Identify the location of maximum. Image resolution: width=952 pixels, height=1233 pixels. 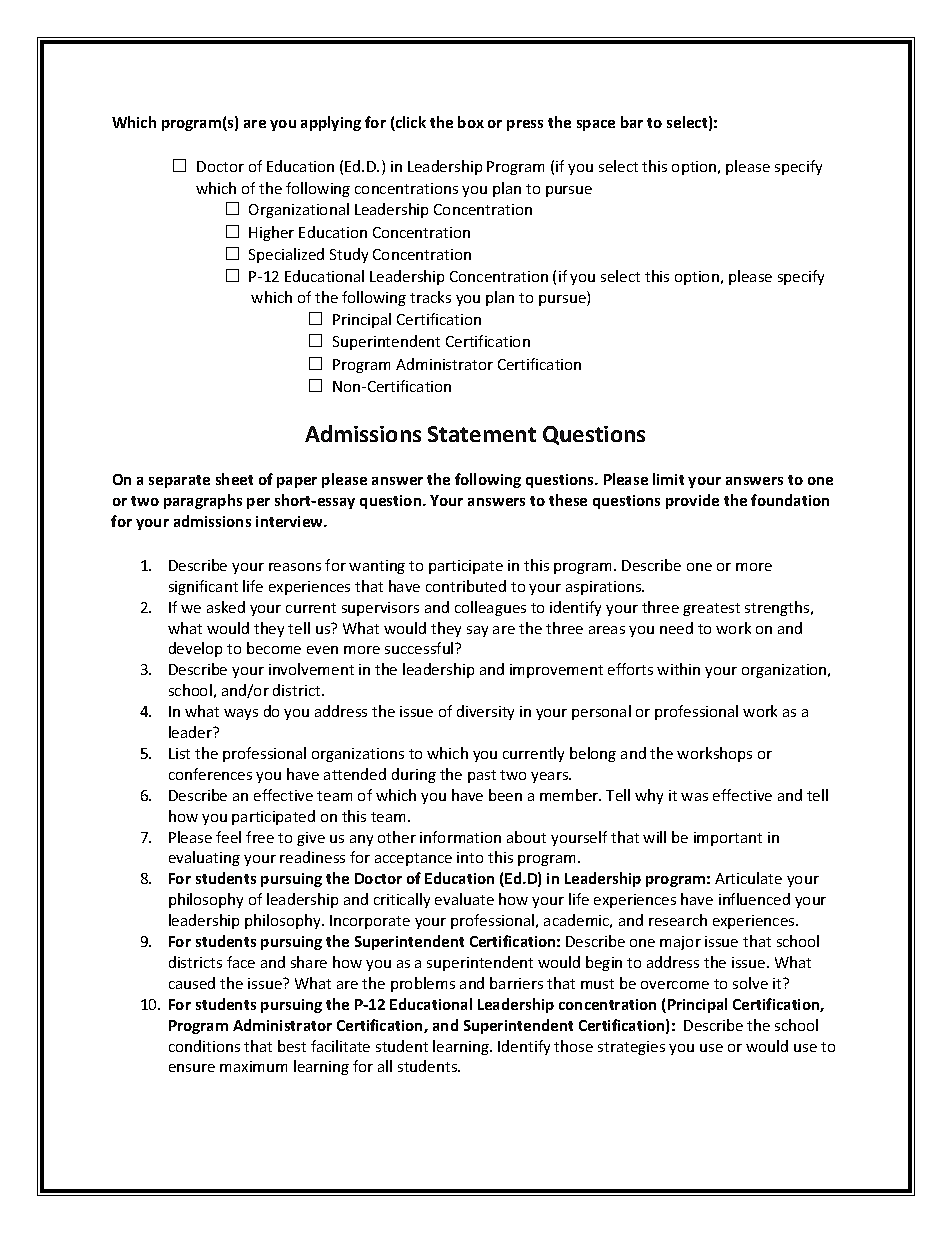
(253, 1066).
